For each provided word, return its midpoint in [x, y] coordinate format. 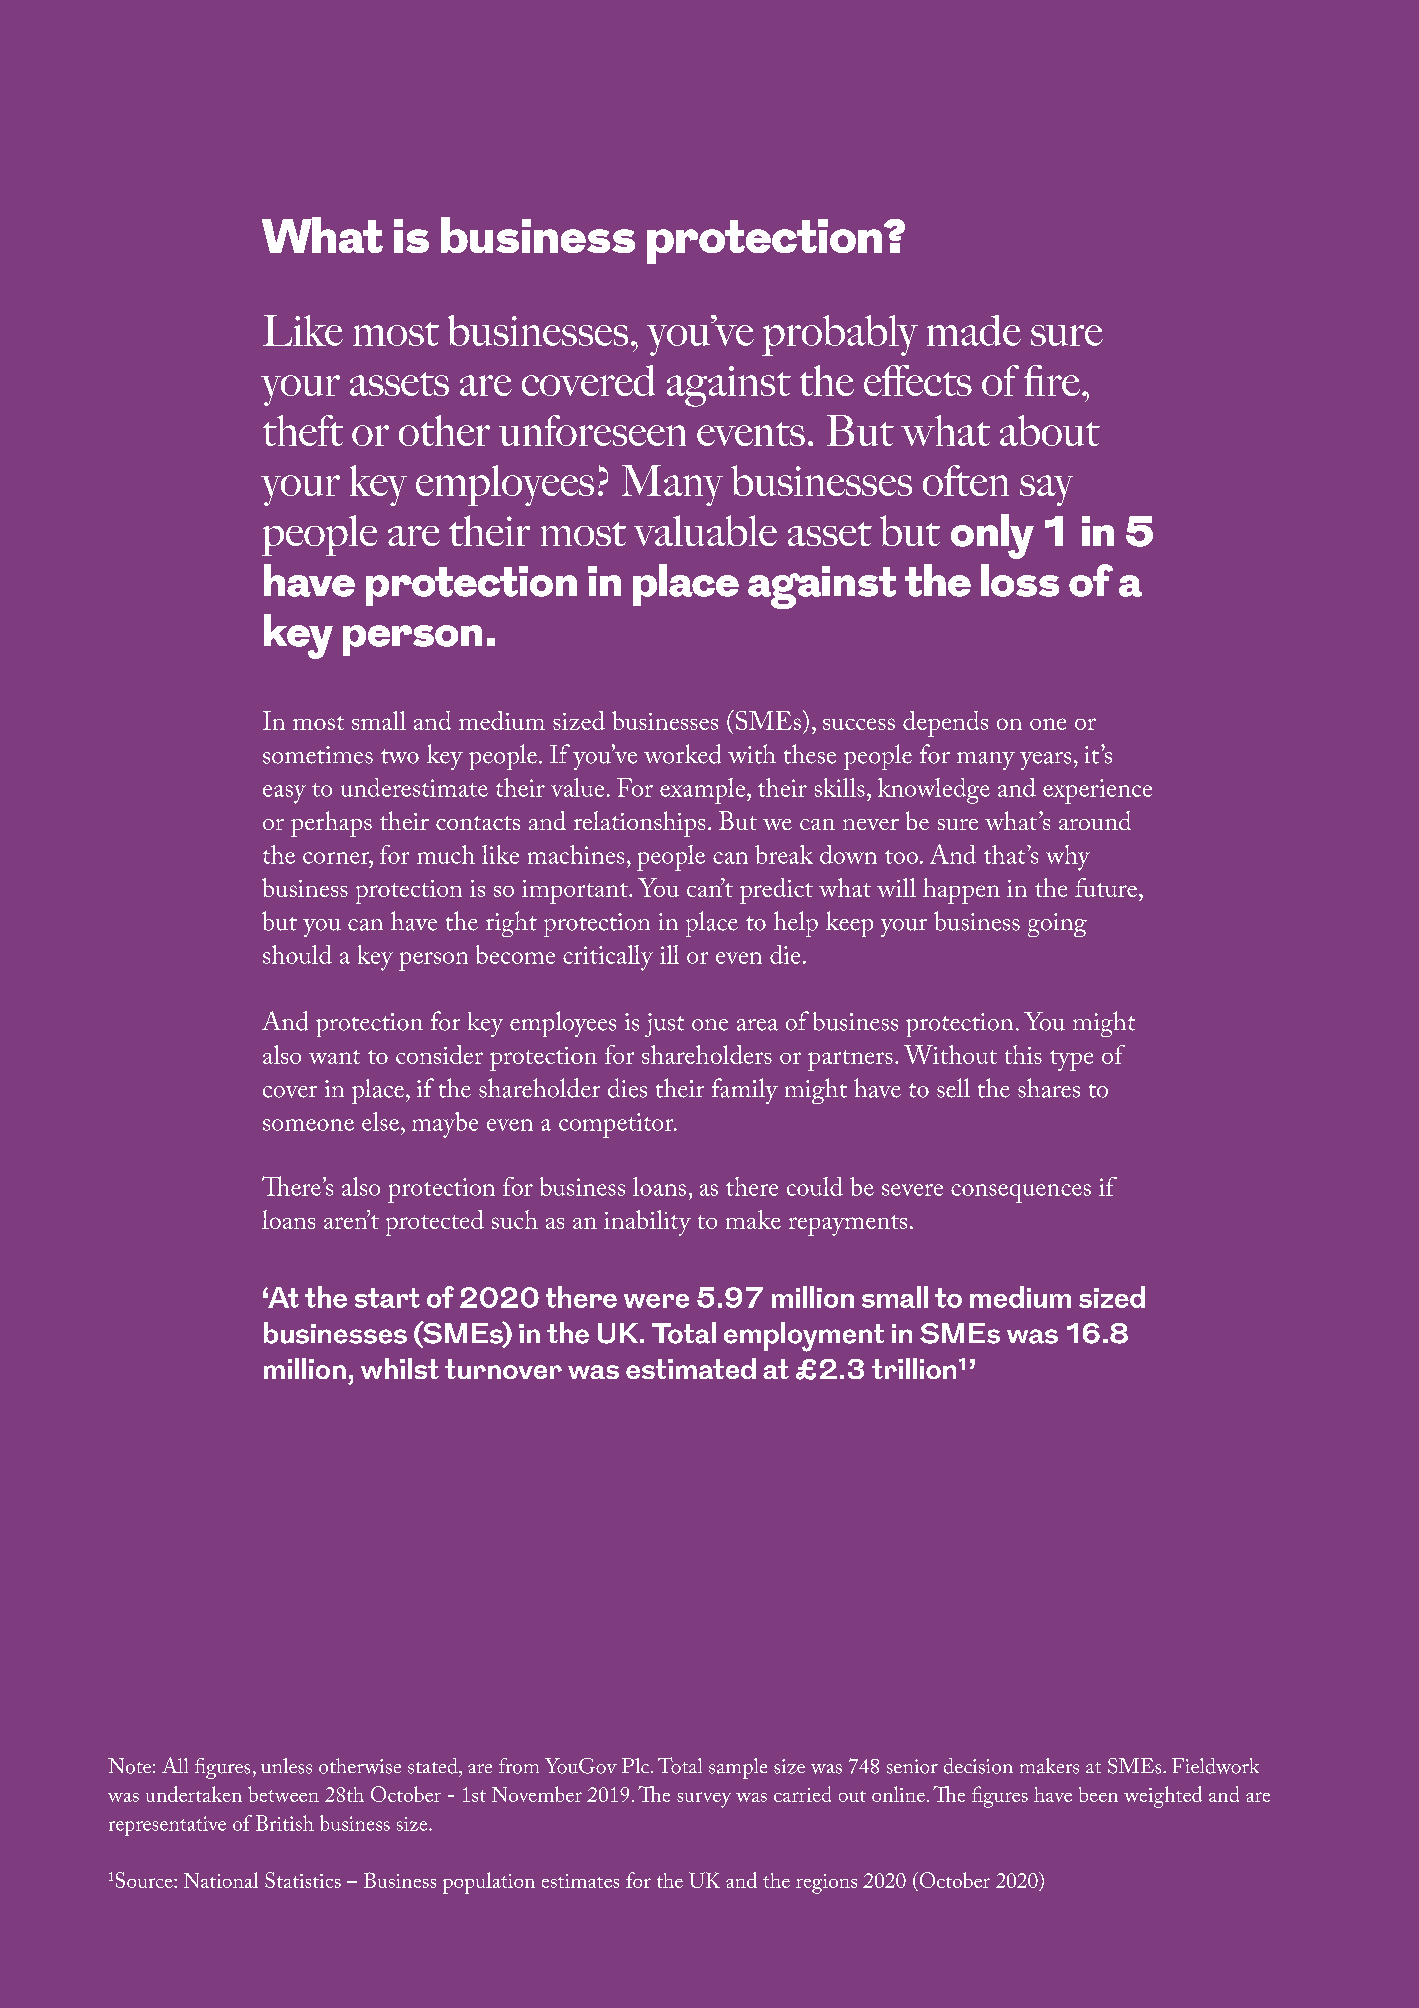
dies [627, 1088]
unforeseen [592, 430]
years [1045, 761]
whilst [400, 1368]
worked [682, 754]
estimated [691, 1368]
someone [308, 1125]
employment [804, 1337]
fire [1052, 380]
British [285, 1823]
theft [303, 430]
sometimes [318, 755]
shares [1049, 1088]
